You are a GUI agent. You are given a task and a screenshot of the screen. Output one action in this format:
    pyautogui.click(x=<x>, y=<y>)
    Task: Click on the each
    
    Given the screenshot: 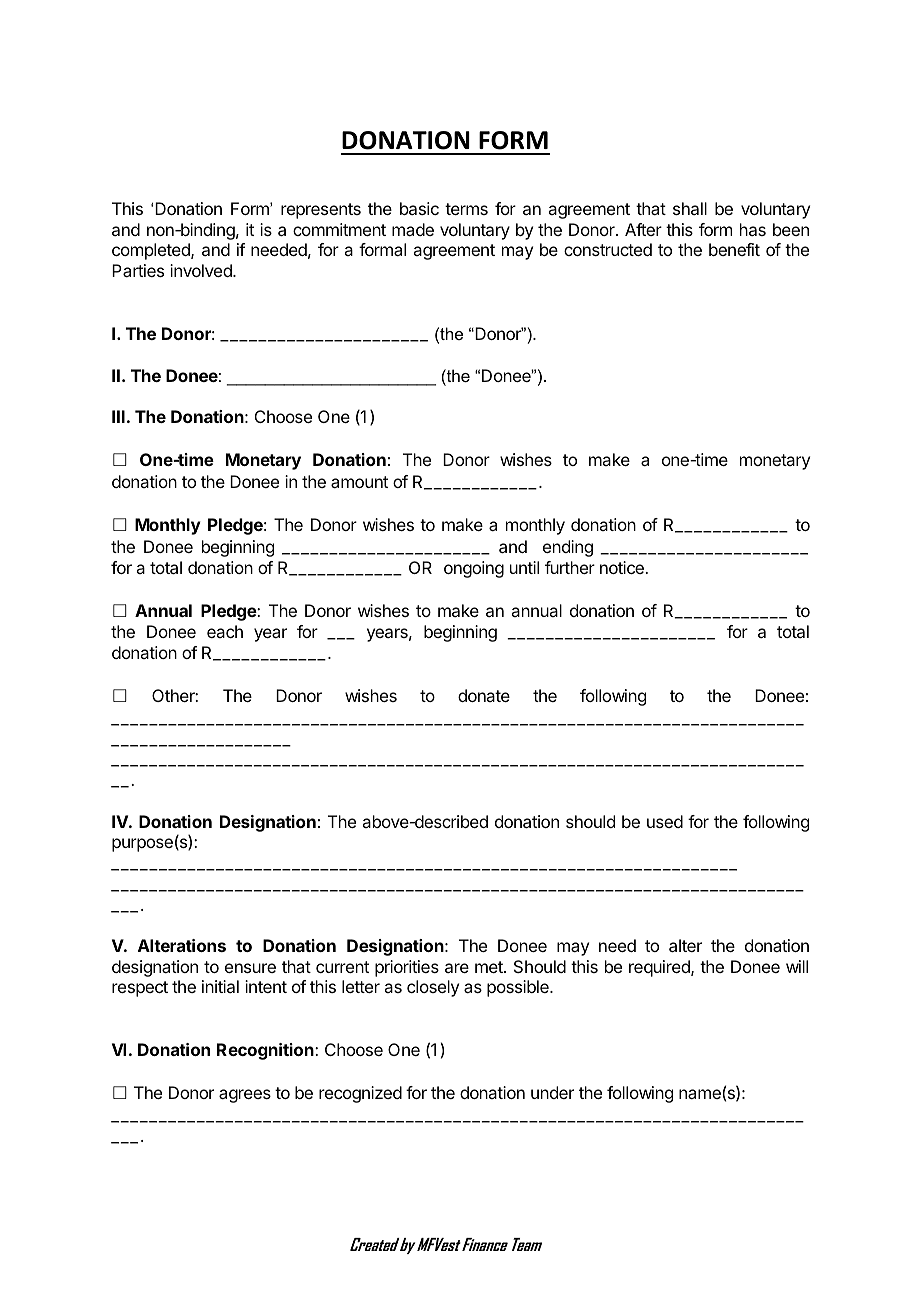 What is the action you would take?
    pyautogui.click(x=225, y=631)
